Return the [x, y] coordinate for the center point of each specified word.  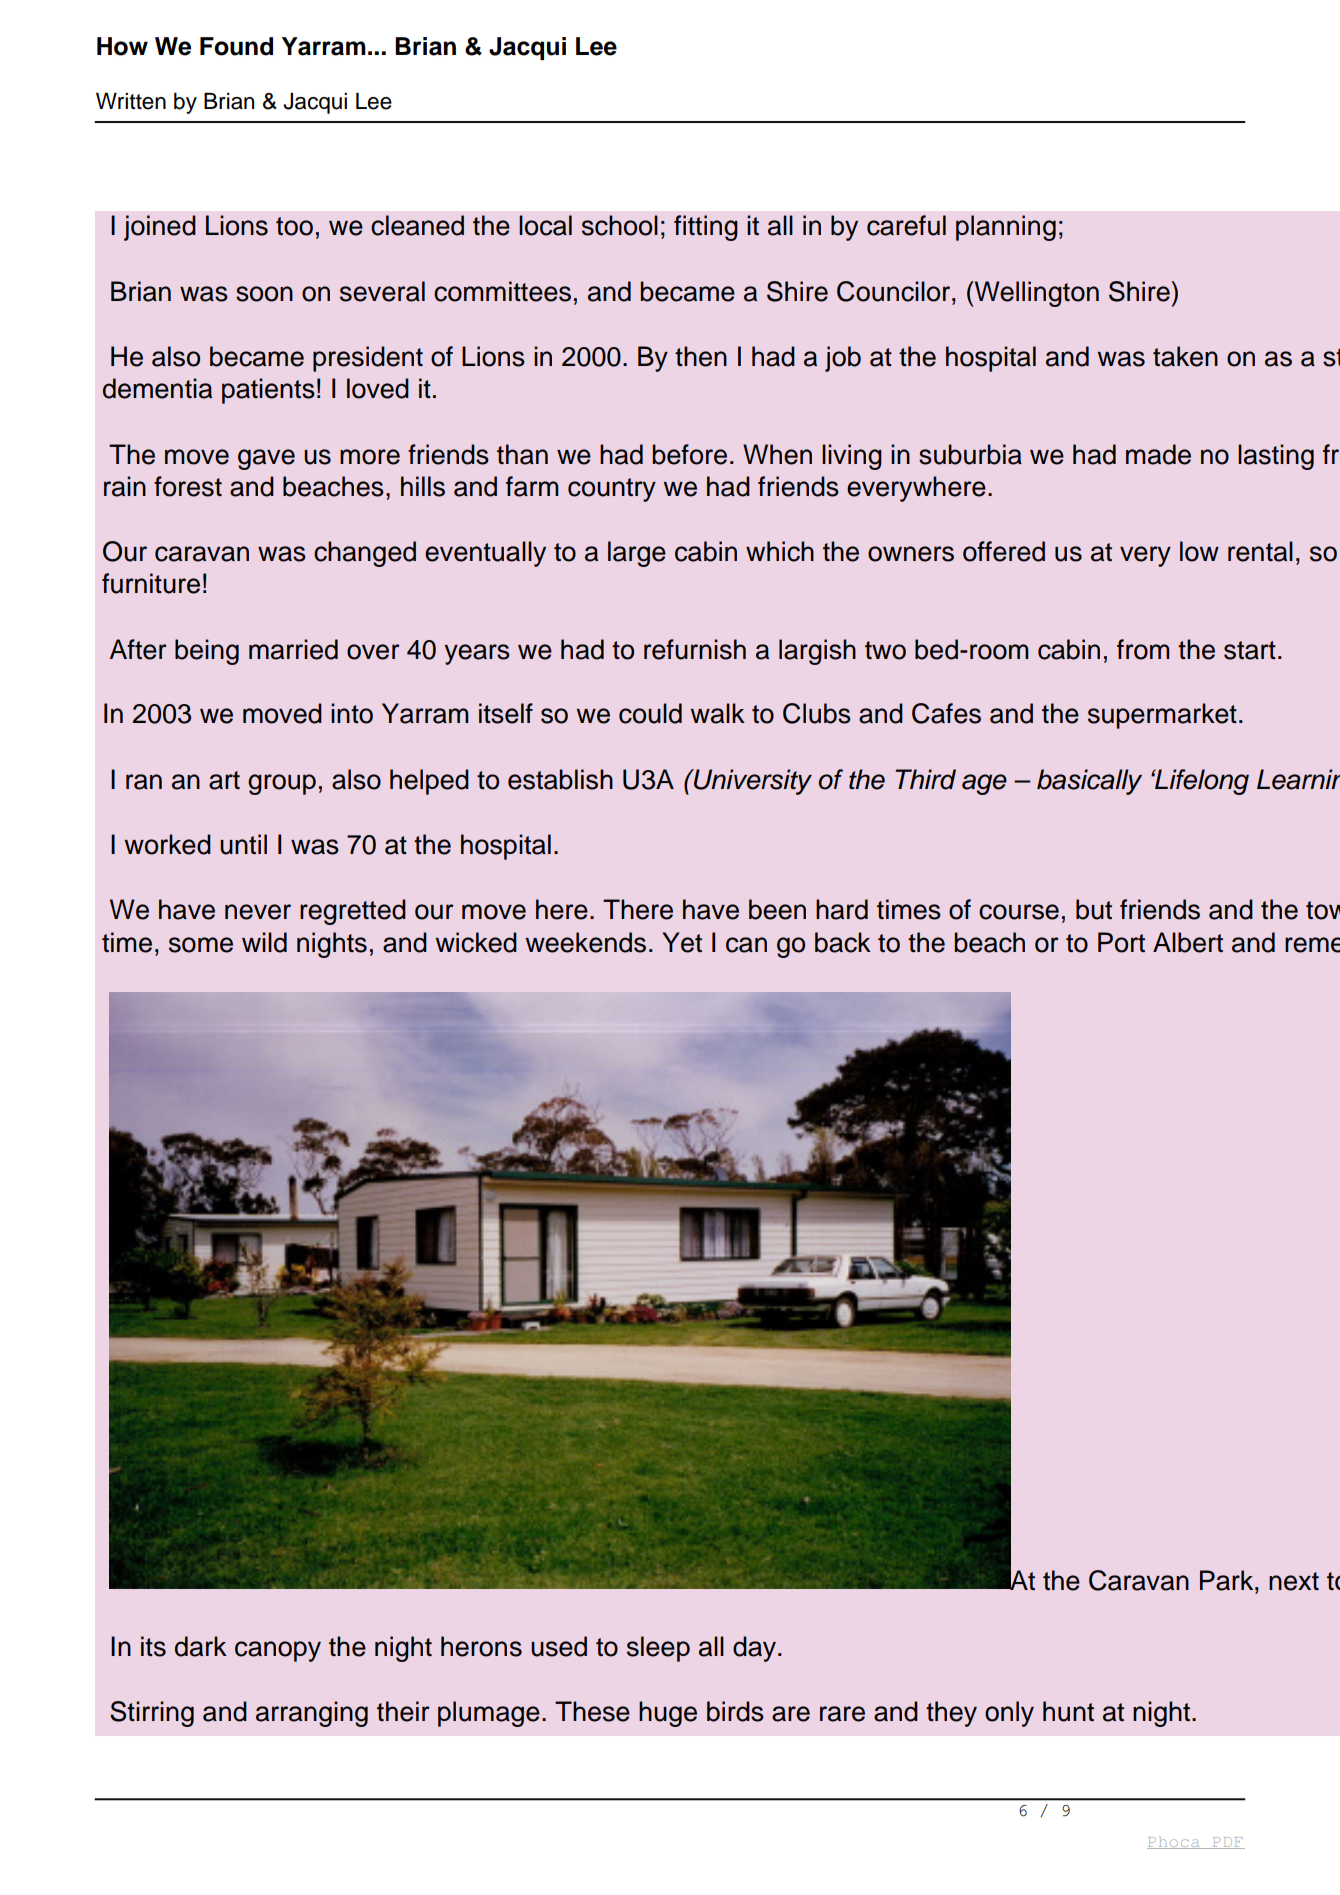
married [293, 649]
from [1143, 649]
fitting [706, 228]
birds [735, 1711]
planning [1006, 228]
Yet [682, 942]
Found [236, 46]
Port [1121, 942]
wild [264, 942]
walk [718, 713]
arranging [312, 1714]
